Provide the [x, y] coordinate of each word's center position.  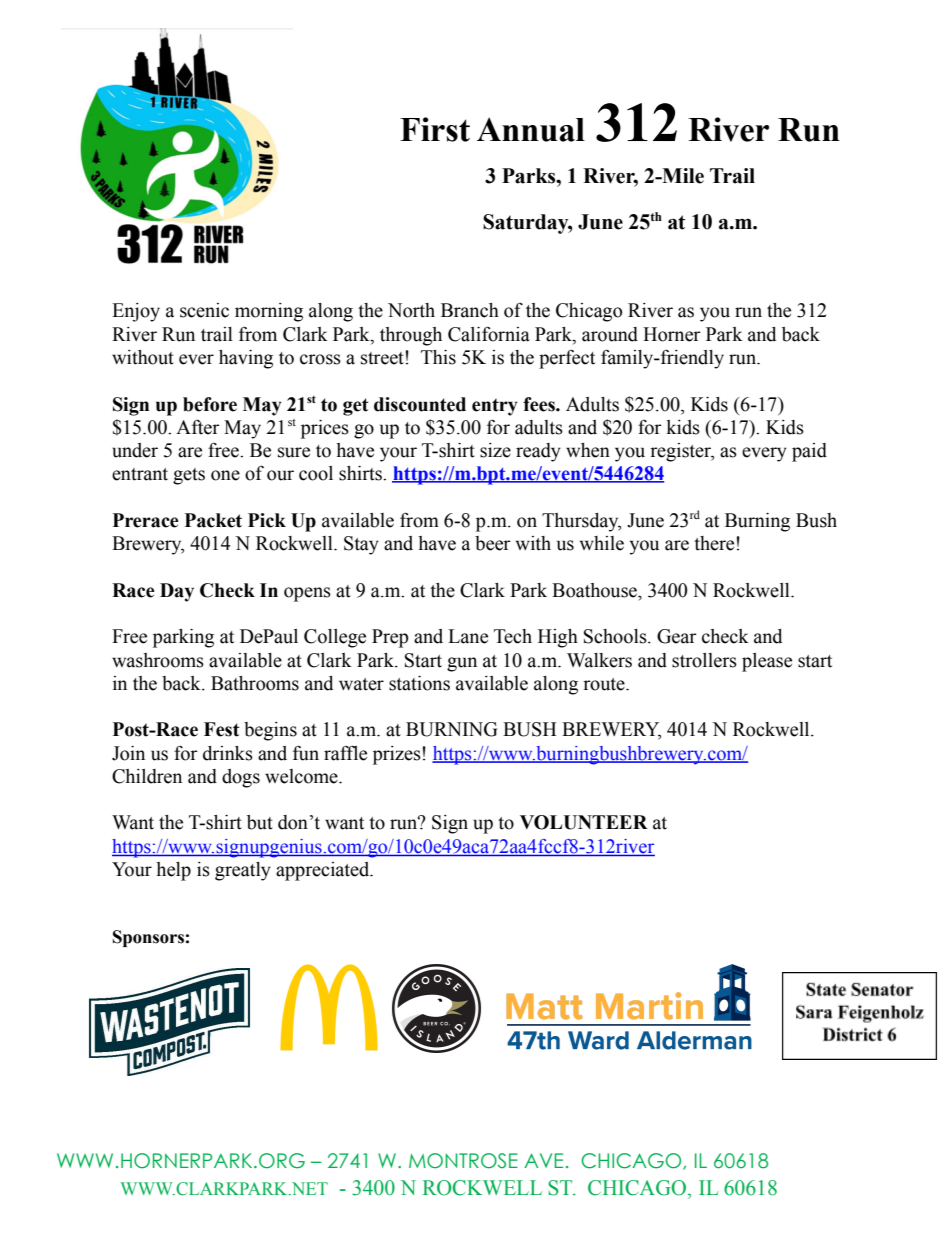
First [435, 129]
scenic [204, 310]
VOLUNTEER [584, 822]
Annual [531, 129]
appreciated [324, 871]
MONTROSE [463, 1161]
